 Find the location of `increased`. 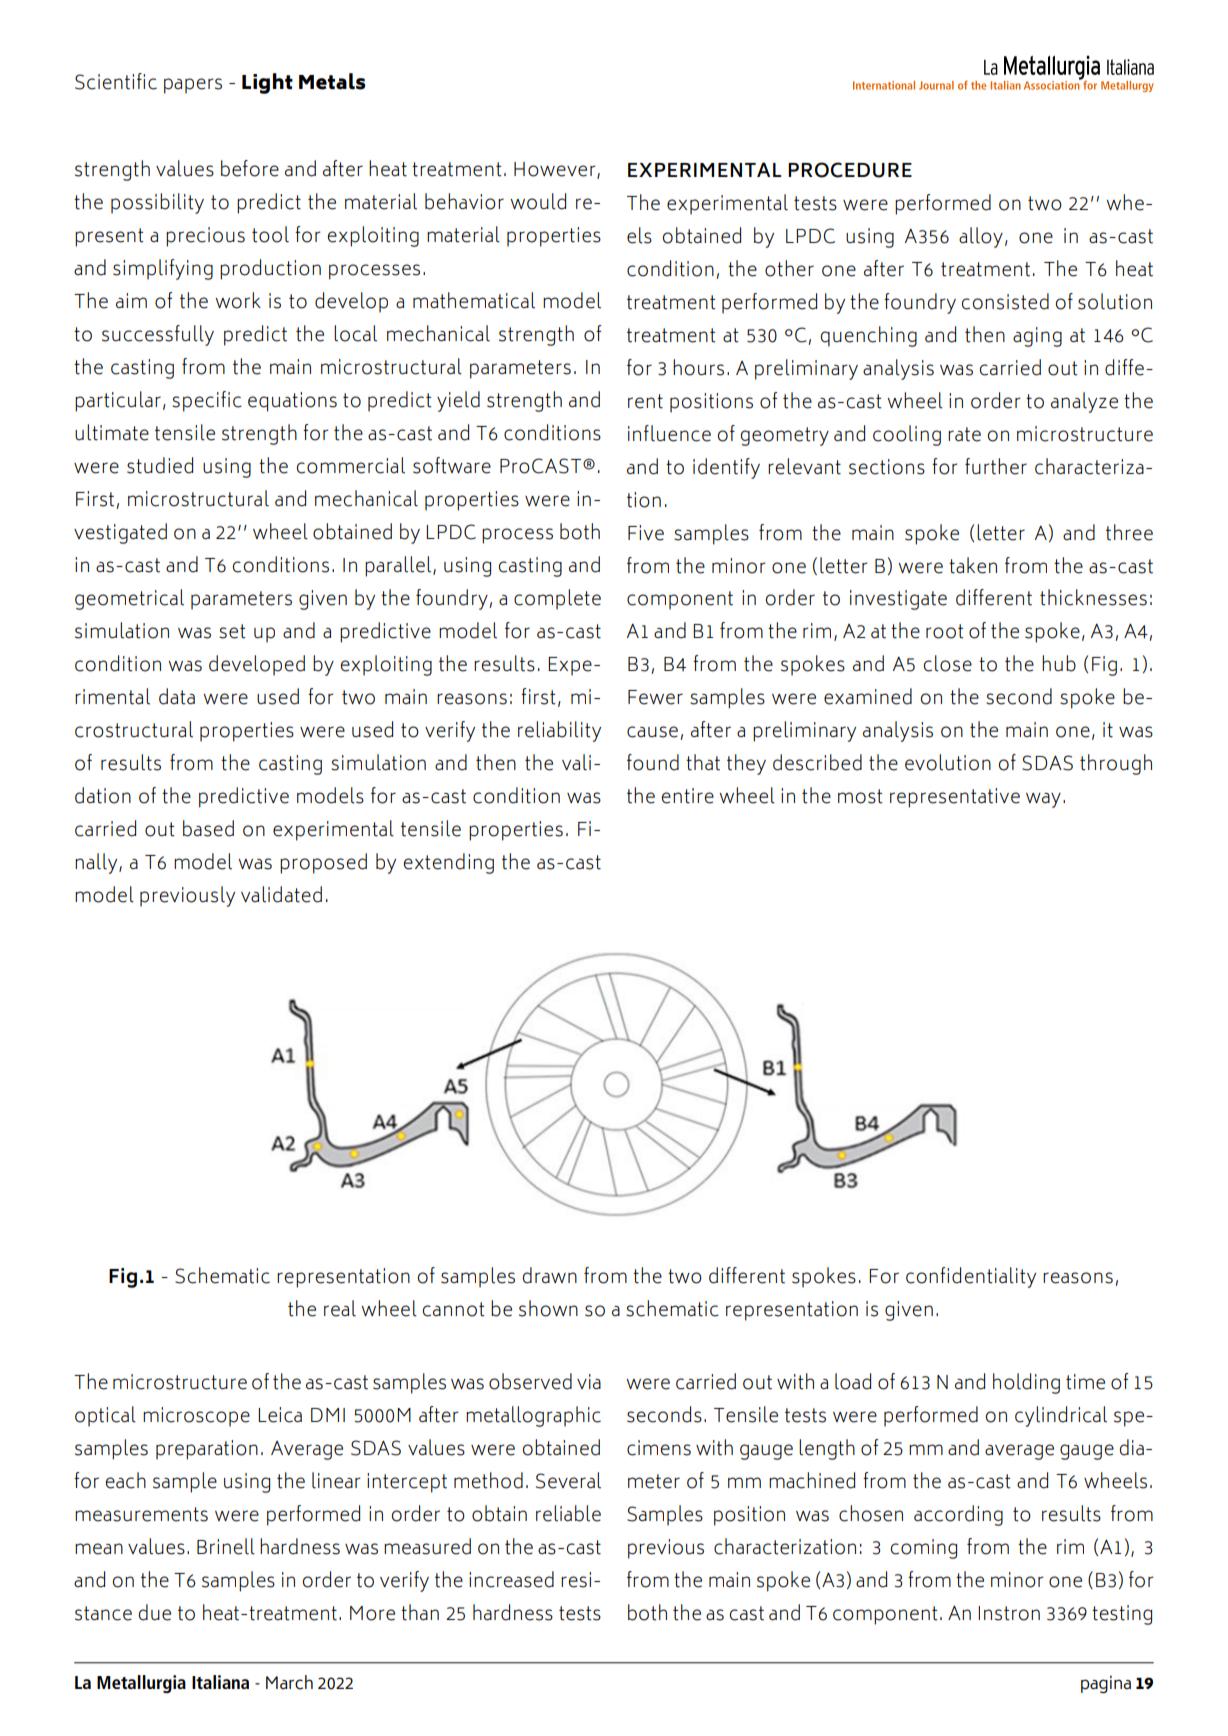

increased is located at coordinates (511, 1579).
